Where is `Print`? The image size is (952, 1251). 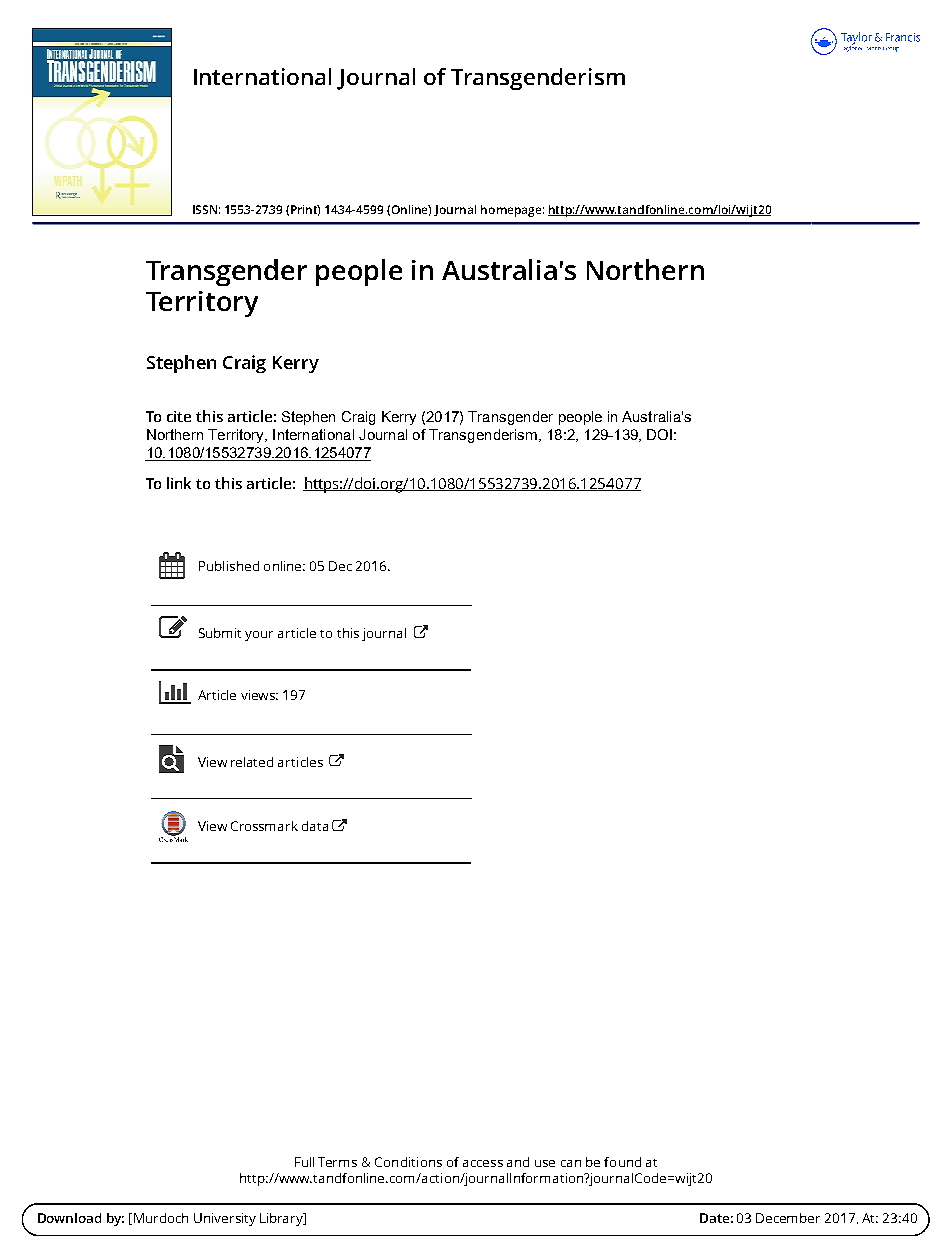 Print is located at coordinates (305, 210).
